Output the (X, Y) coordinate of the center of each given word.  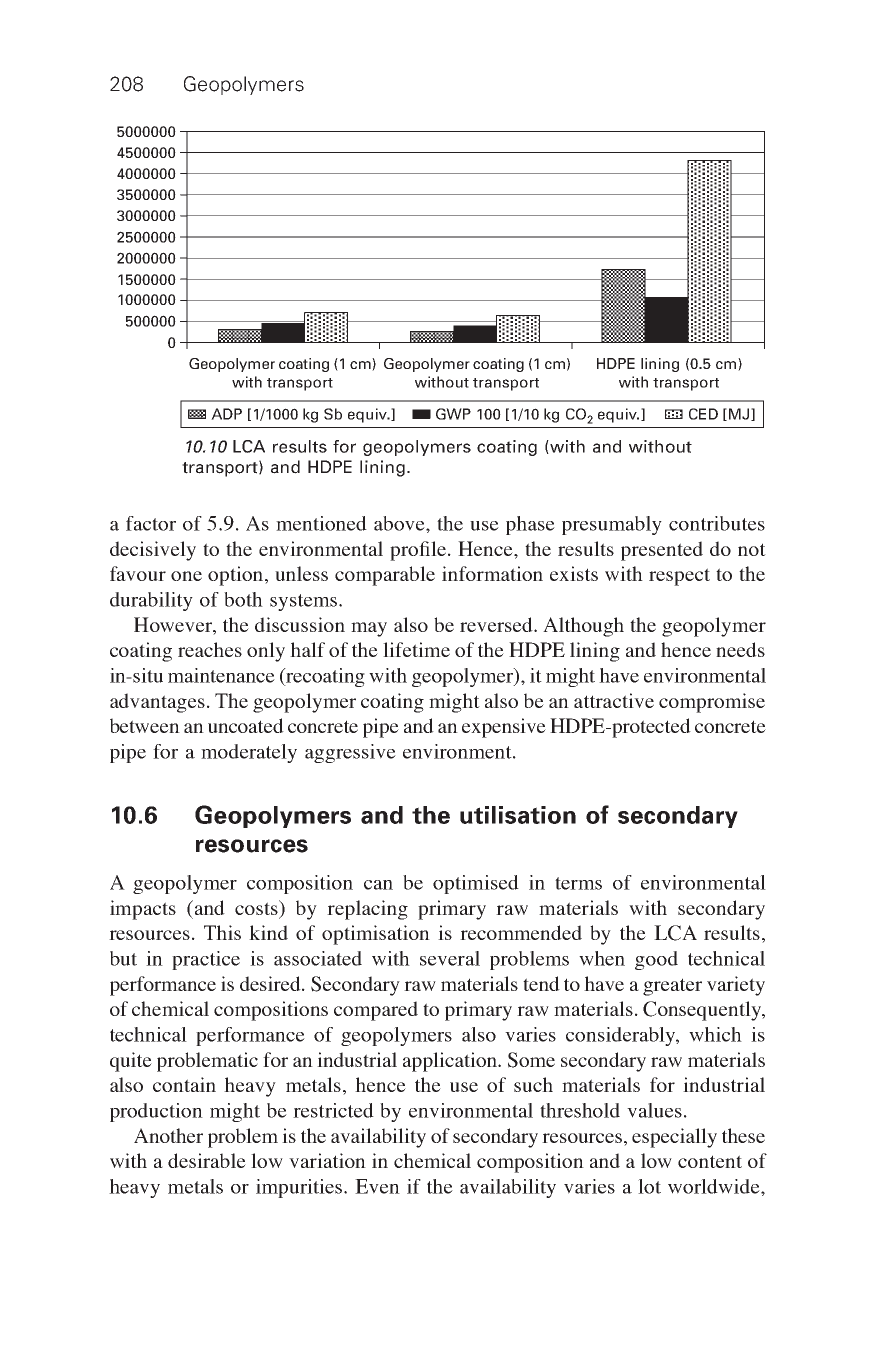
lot (649, 1186)
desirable (207, 1160)
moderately (249, 753)
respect (679, 577)
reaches (210, 649)
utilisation (518, 815)
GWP (453, 414)
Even (377, 1186)
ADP (226, 414)
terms (578, 883)
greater (672, 987)
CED (703, 414)
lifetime (416, 649)
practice (206, 960)
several (450, 958)
